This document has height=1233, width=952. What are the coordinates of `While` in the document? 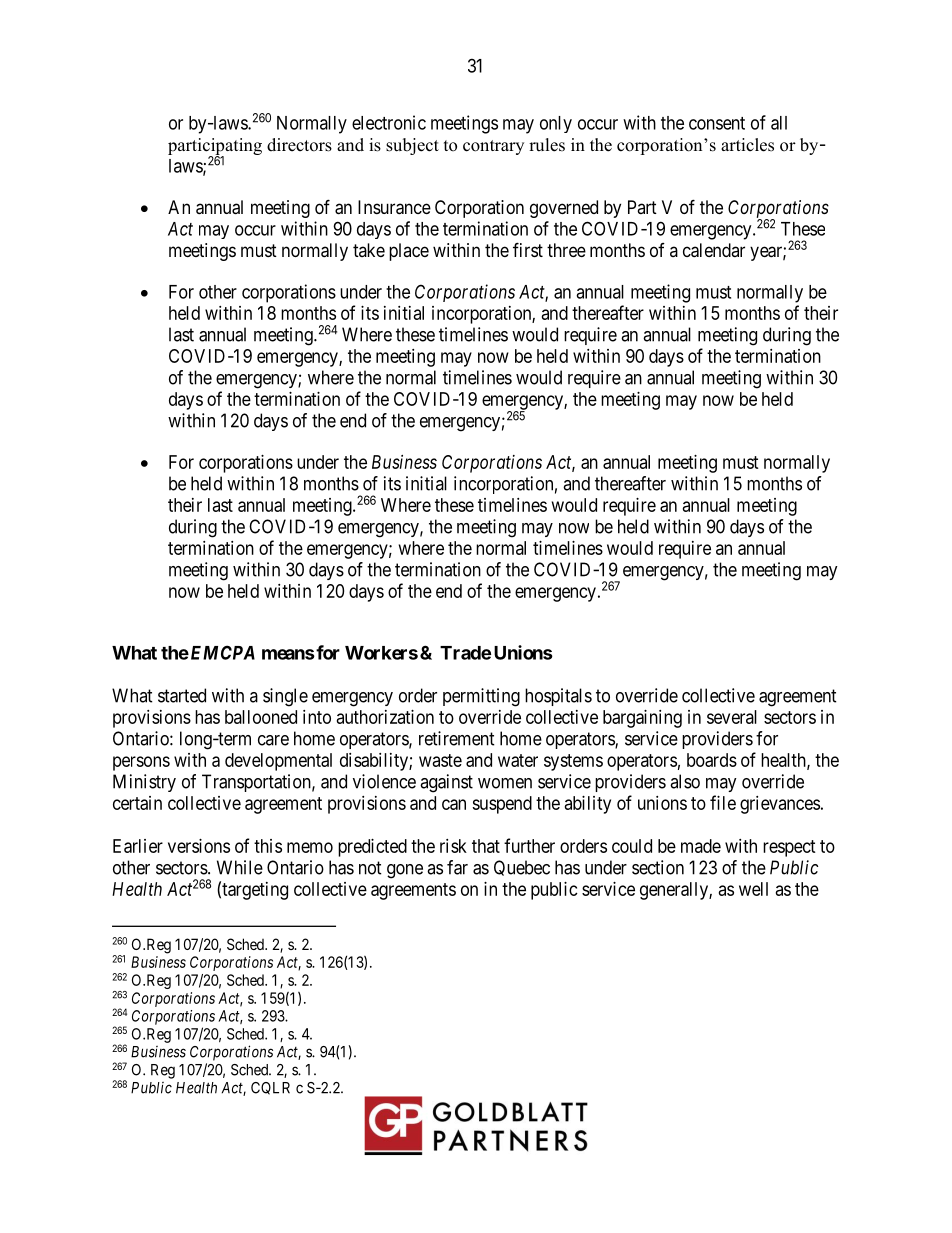 It's located at (240, 867).
